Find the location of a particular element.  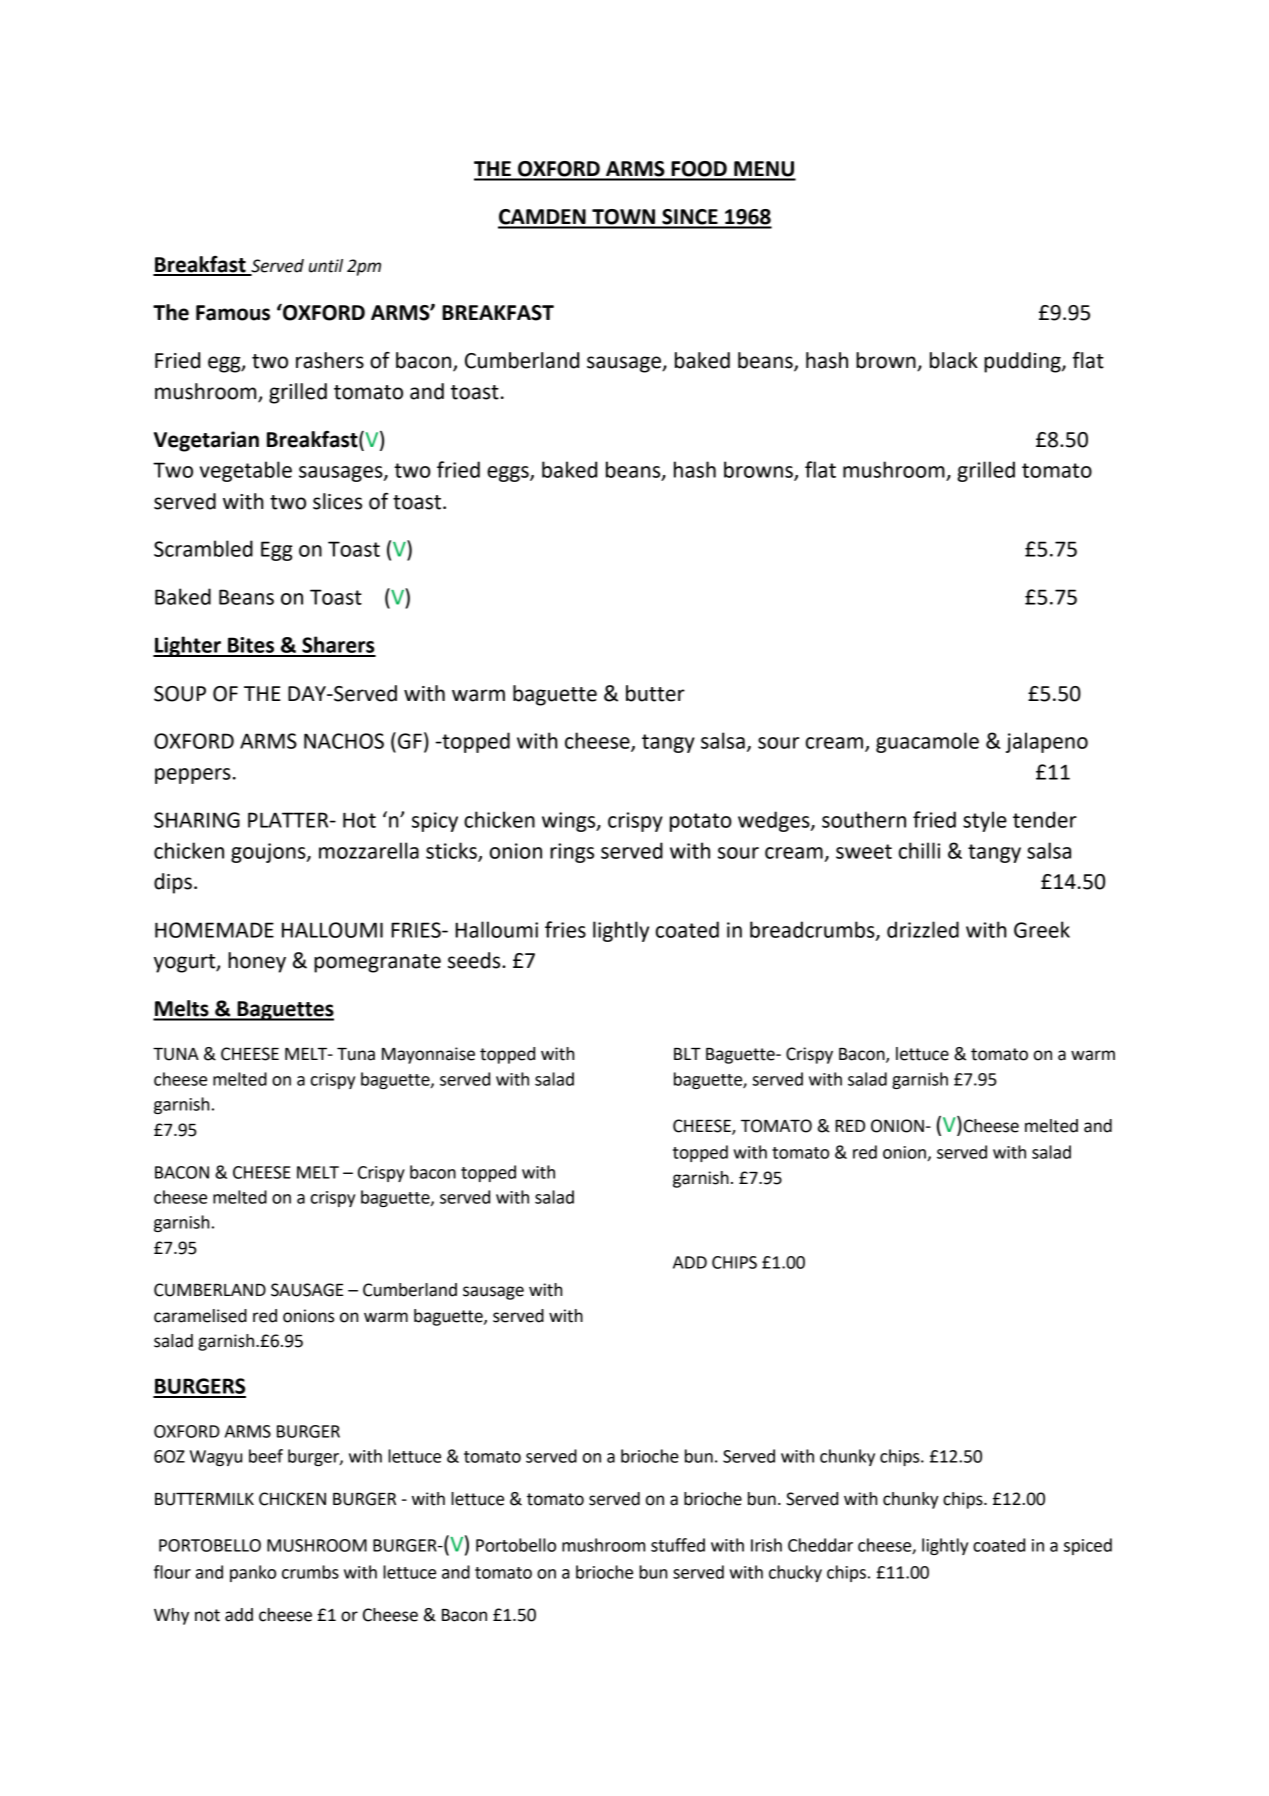

Famous is located at coordinates (233, 313).
